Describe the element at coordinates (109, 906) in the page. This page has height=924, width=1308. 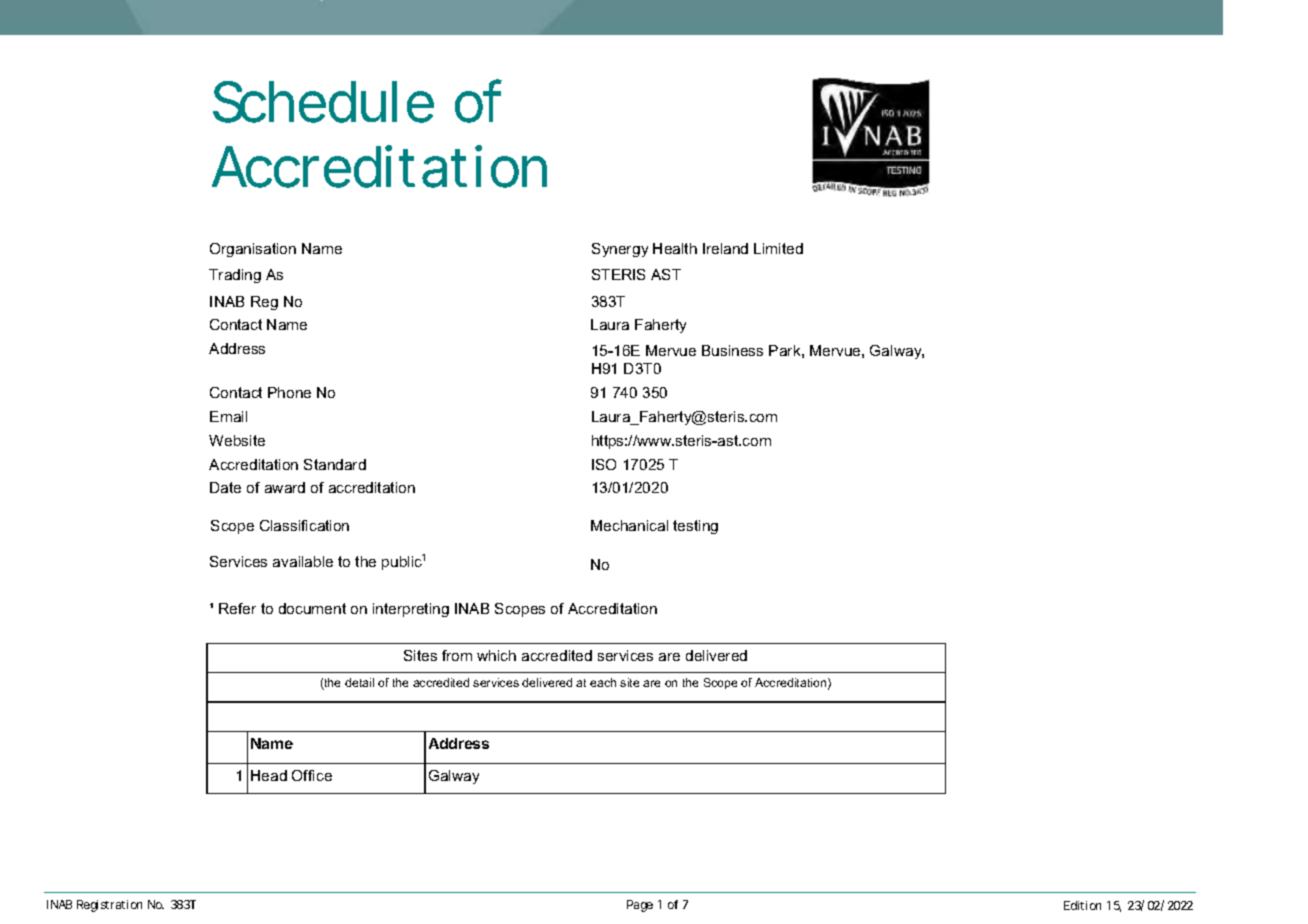
I see `Registration` at that location.
